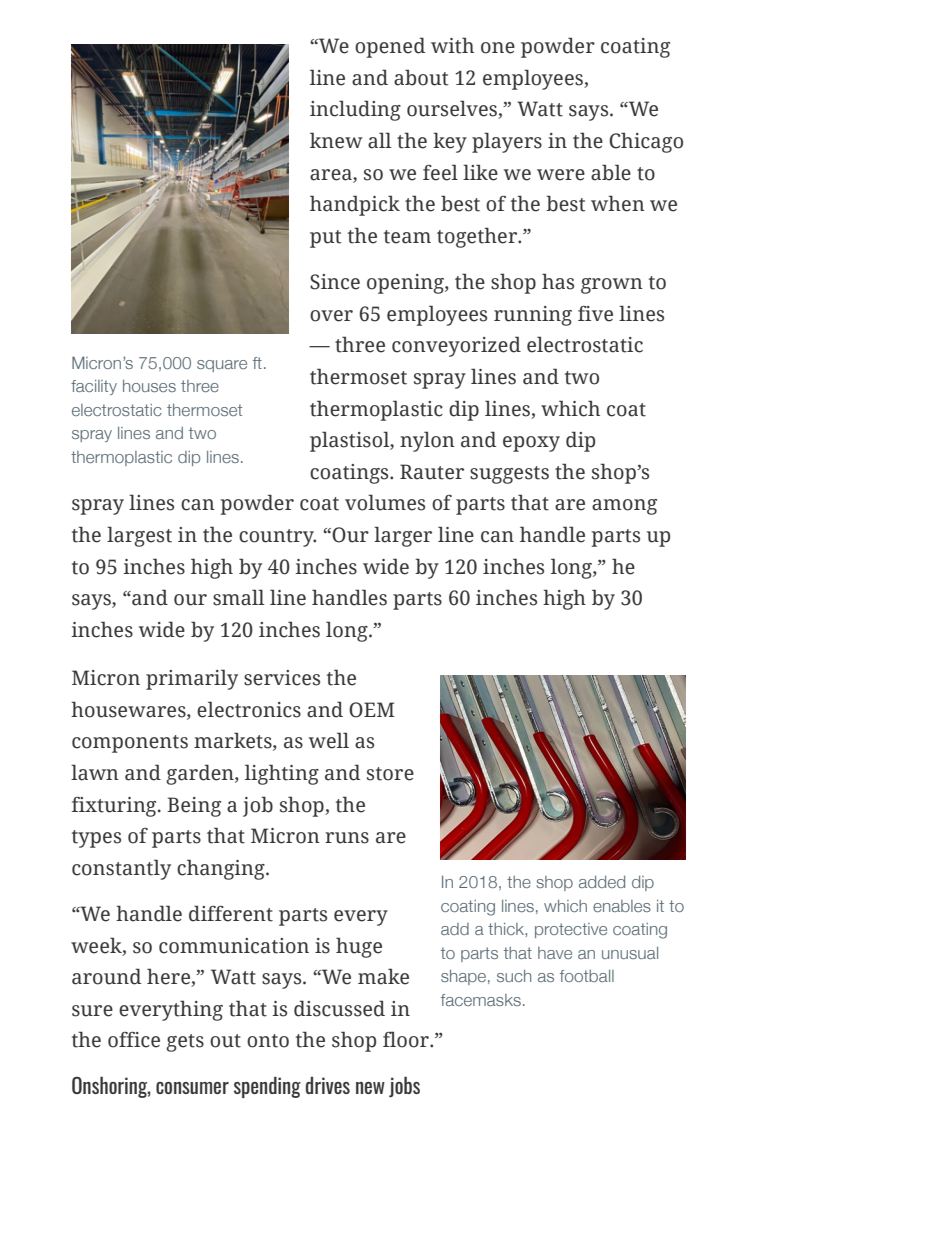 This screenshot has width=952, height=1233. Describe the element at coordinates (407, 1039) in the screenshot. I see `floor` at that location.
